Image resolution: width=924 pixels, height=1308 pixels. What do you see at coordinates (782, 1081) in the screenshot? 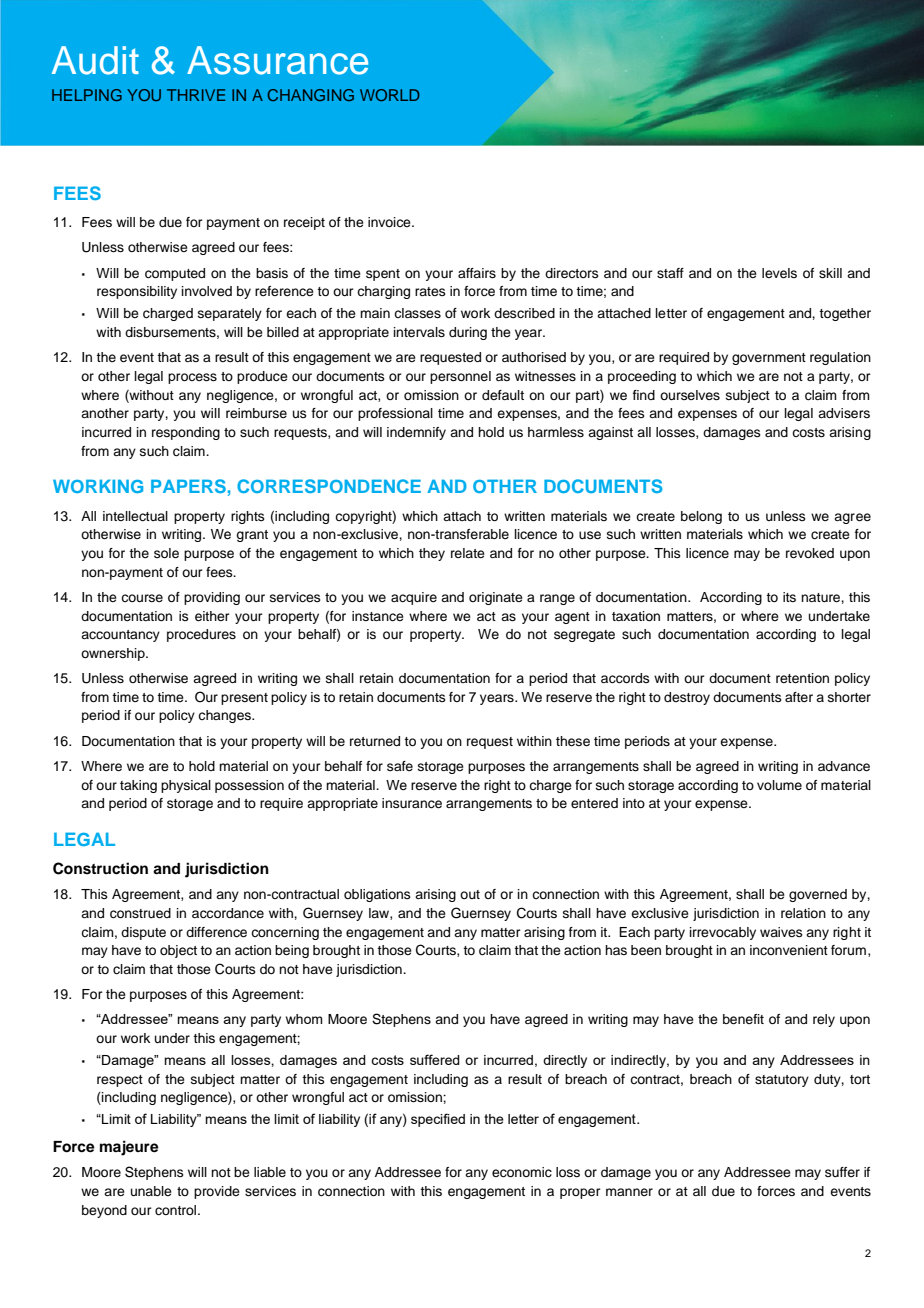
I see `statutory` at bounding box center [782, 1081].
